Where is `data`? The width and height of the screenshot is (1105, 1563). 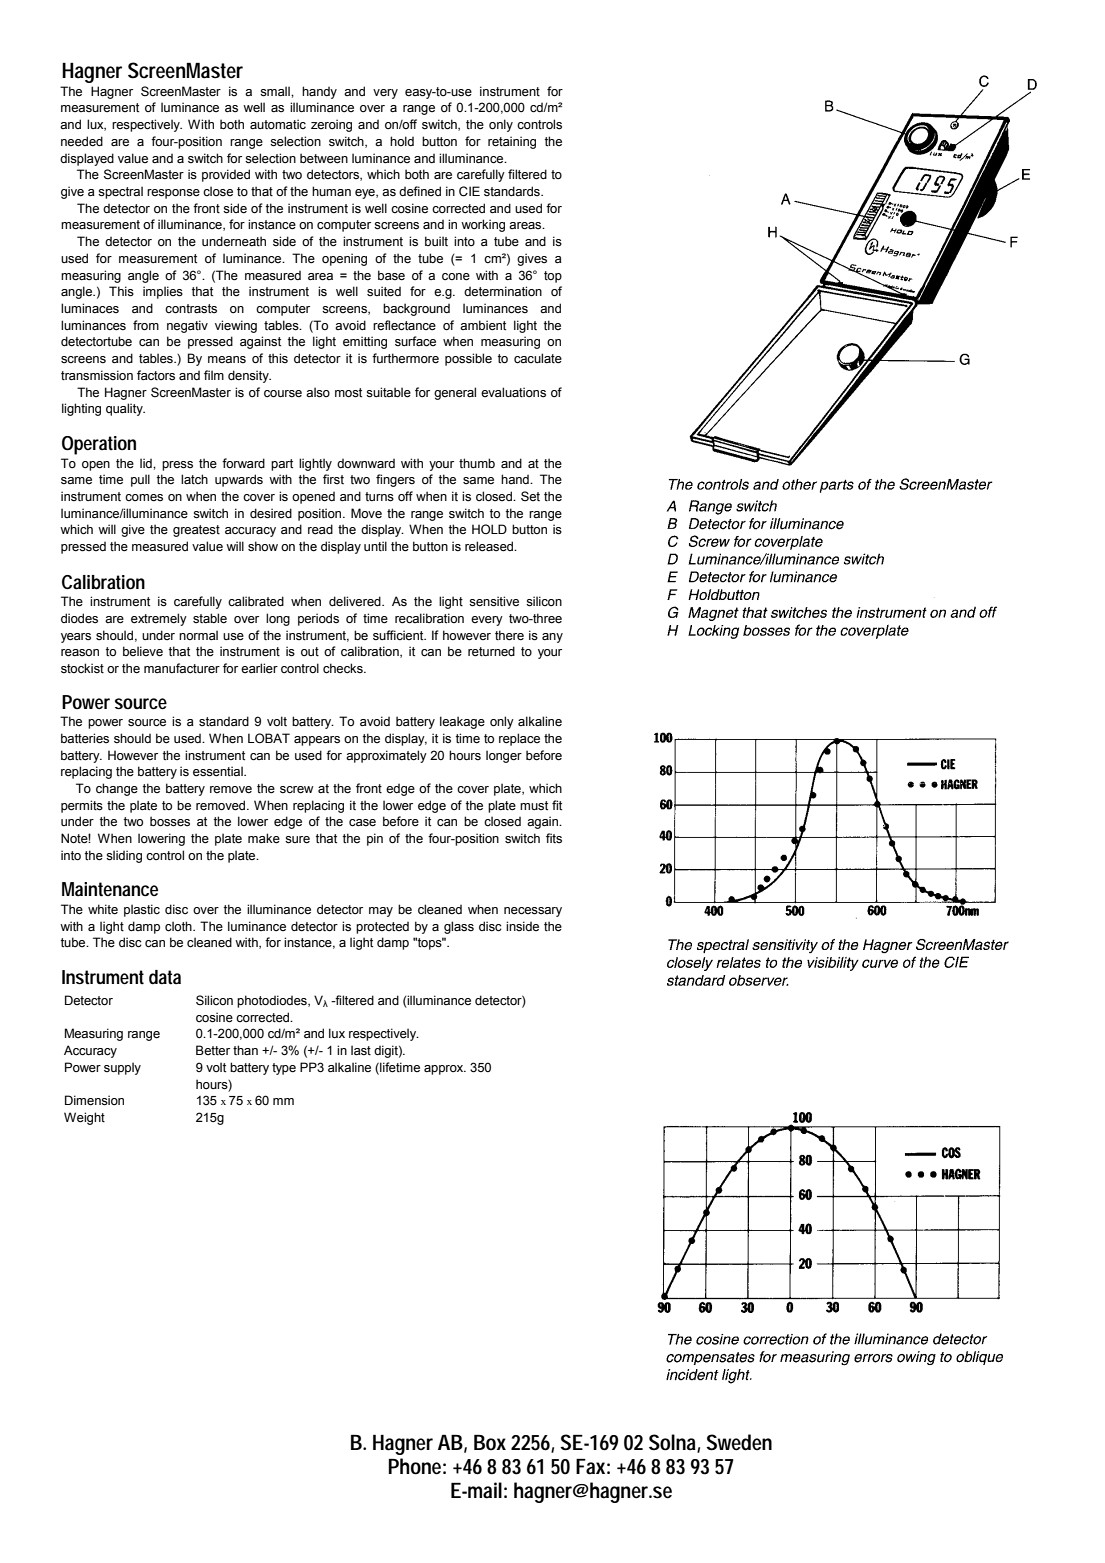
data is located at coordinates (165, 977).
